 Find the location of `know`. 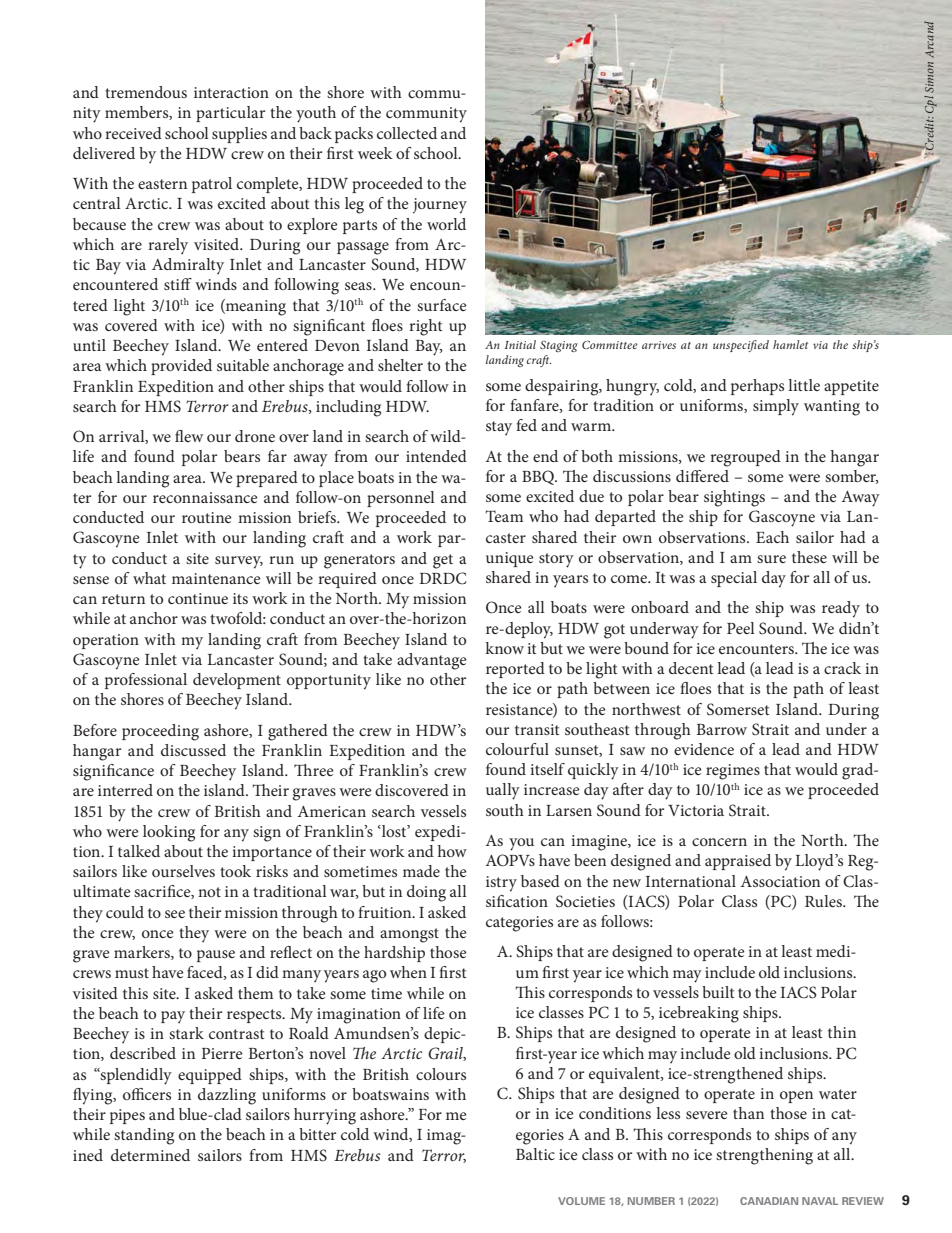

know is located at coordinates (504, 648).
